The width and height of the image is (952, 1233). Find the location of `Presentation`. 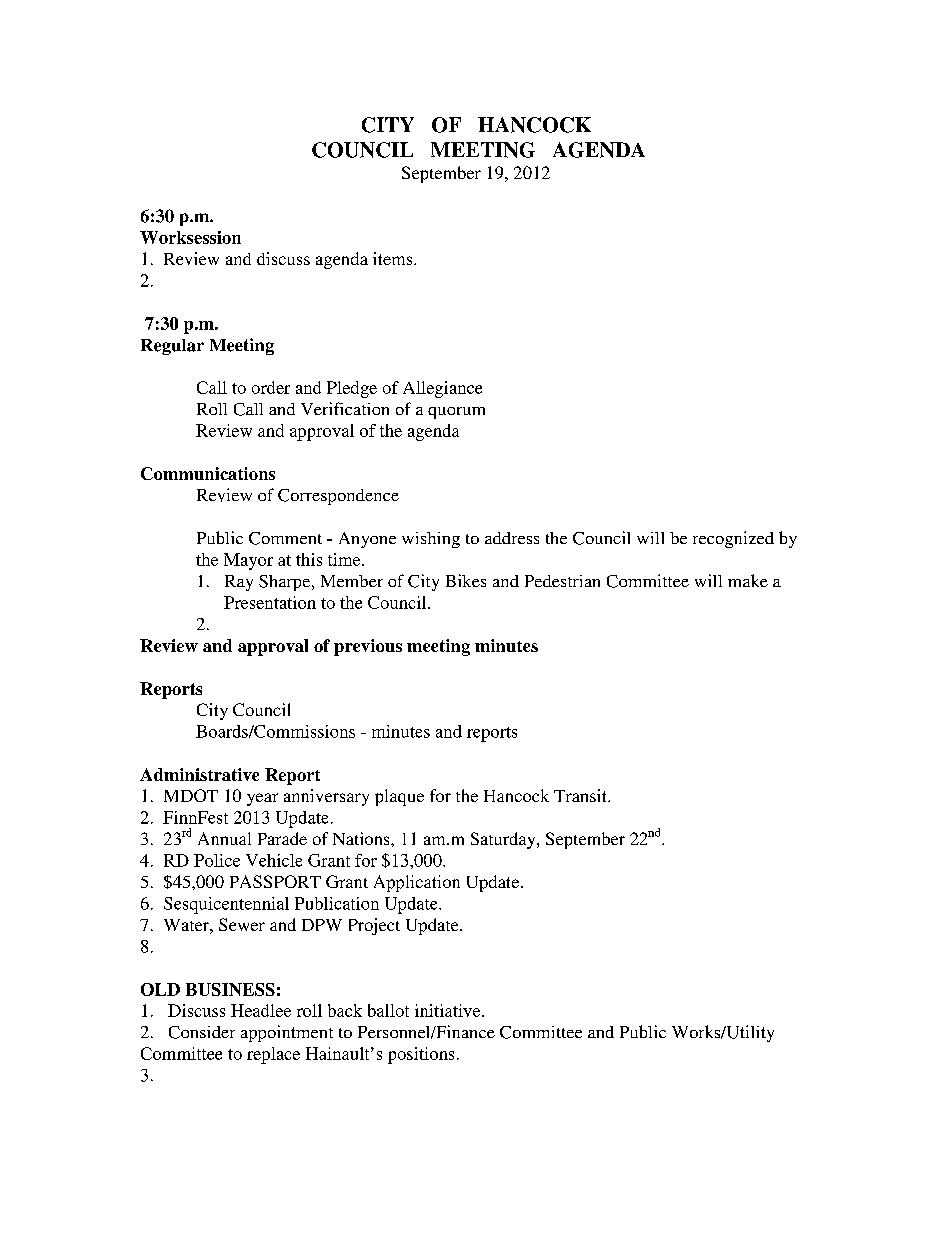

Presentation is located at coordinates (270, 602).
